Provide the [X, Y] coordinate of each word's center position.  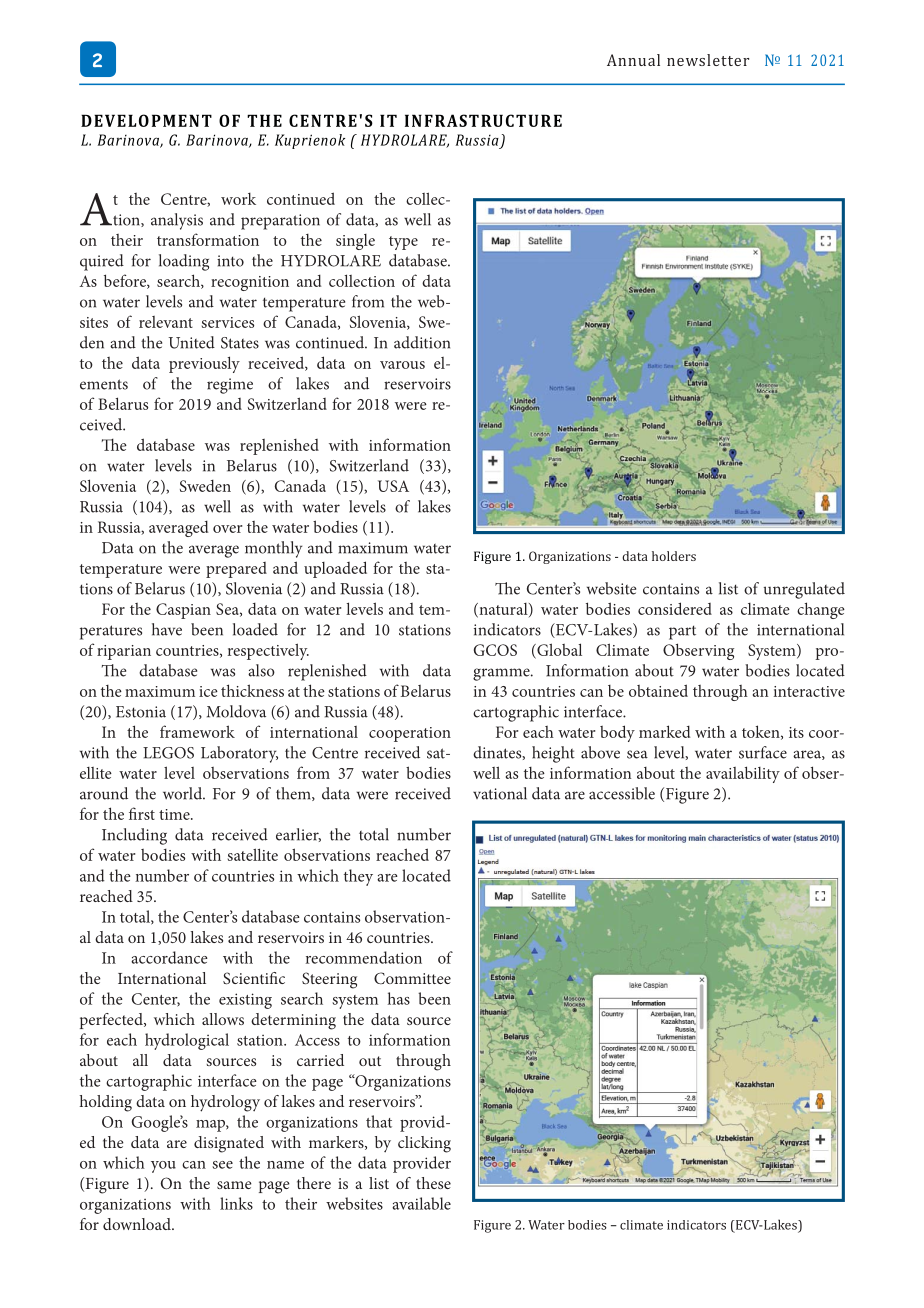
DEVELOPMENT [146, 120]
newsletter [708, 60]
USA [393, 486]
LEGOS [168, 753]
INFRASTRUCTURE [483, 120]
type [403, 243]
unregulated [804, 590]
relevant [166, 322]
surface [763, 752]
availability [743, 774]
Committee [412, 978]
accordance [169, 957]
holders [674, 556]
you [163, 1167]
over [227, 529]
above [600, 752]
